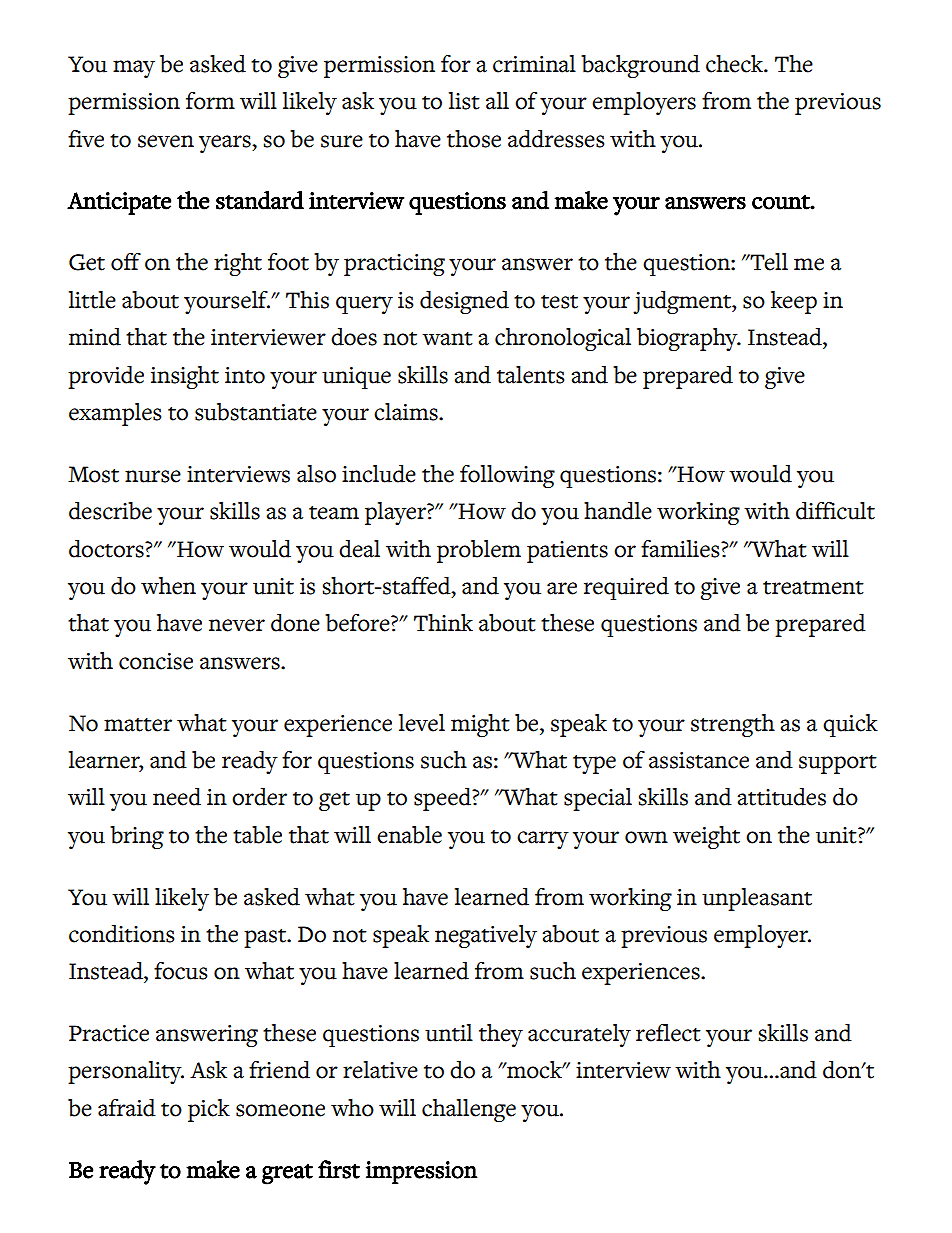  Describe the element at coordinates (409, 835) in the screenshot. I see `enable` at that location.
